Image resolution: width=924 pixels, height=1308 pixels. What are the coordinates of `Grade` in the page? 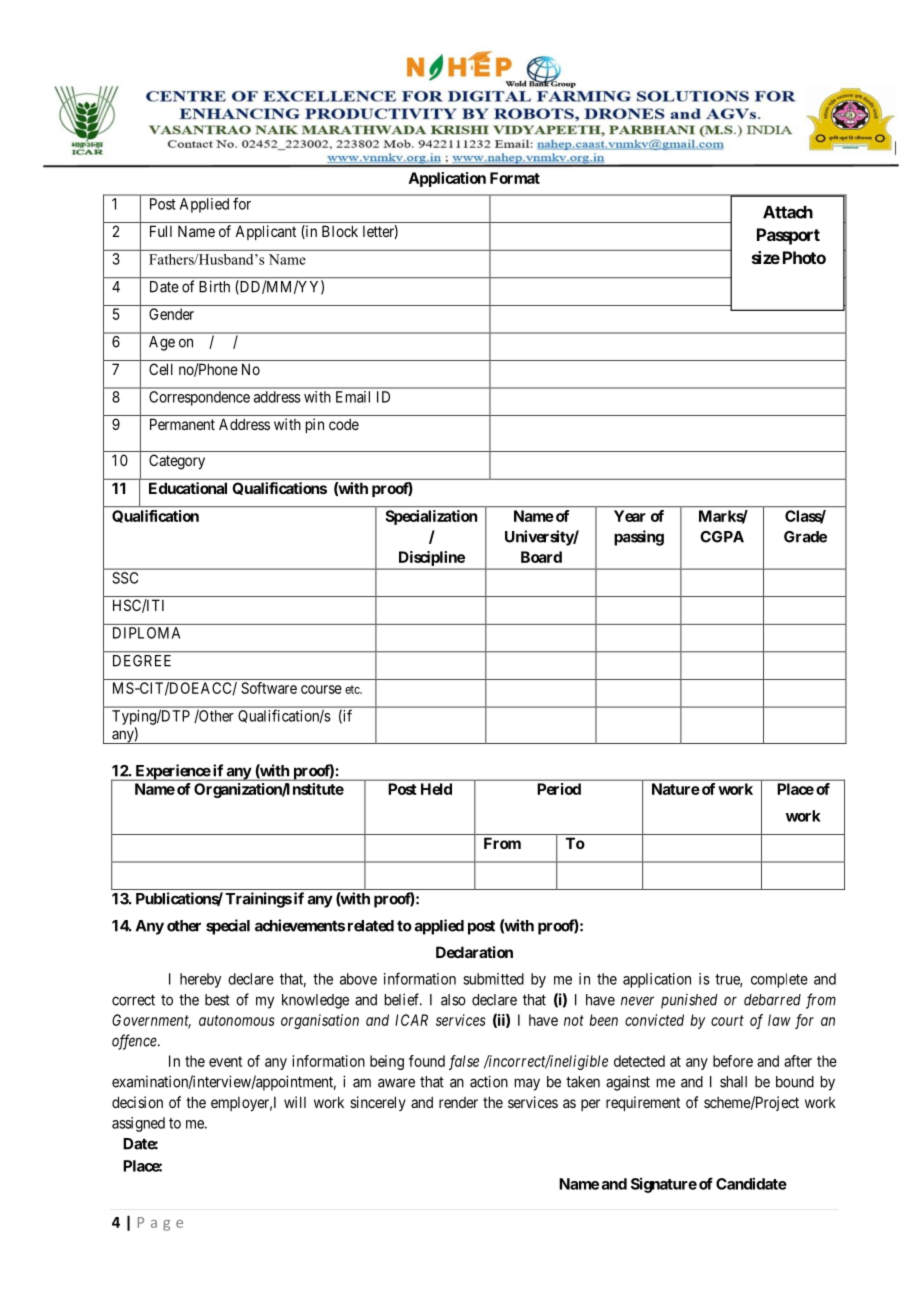 It's located at (805, 537).
